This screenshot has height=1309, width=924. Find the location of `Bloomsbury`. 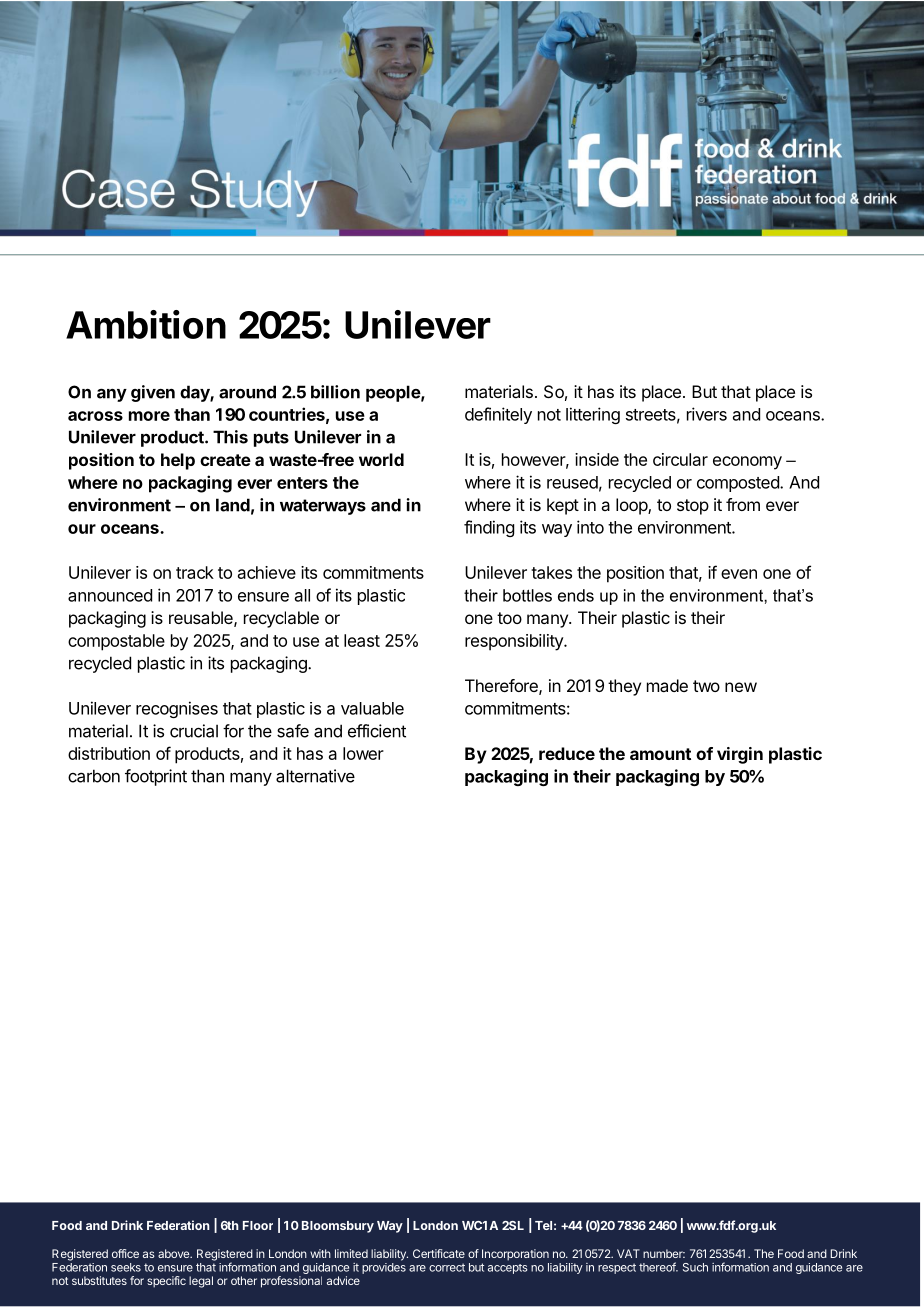

Bloomsbury is located at coordinates (338, 1227).
